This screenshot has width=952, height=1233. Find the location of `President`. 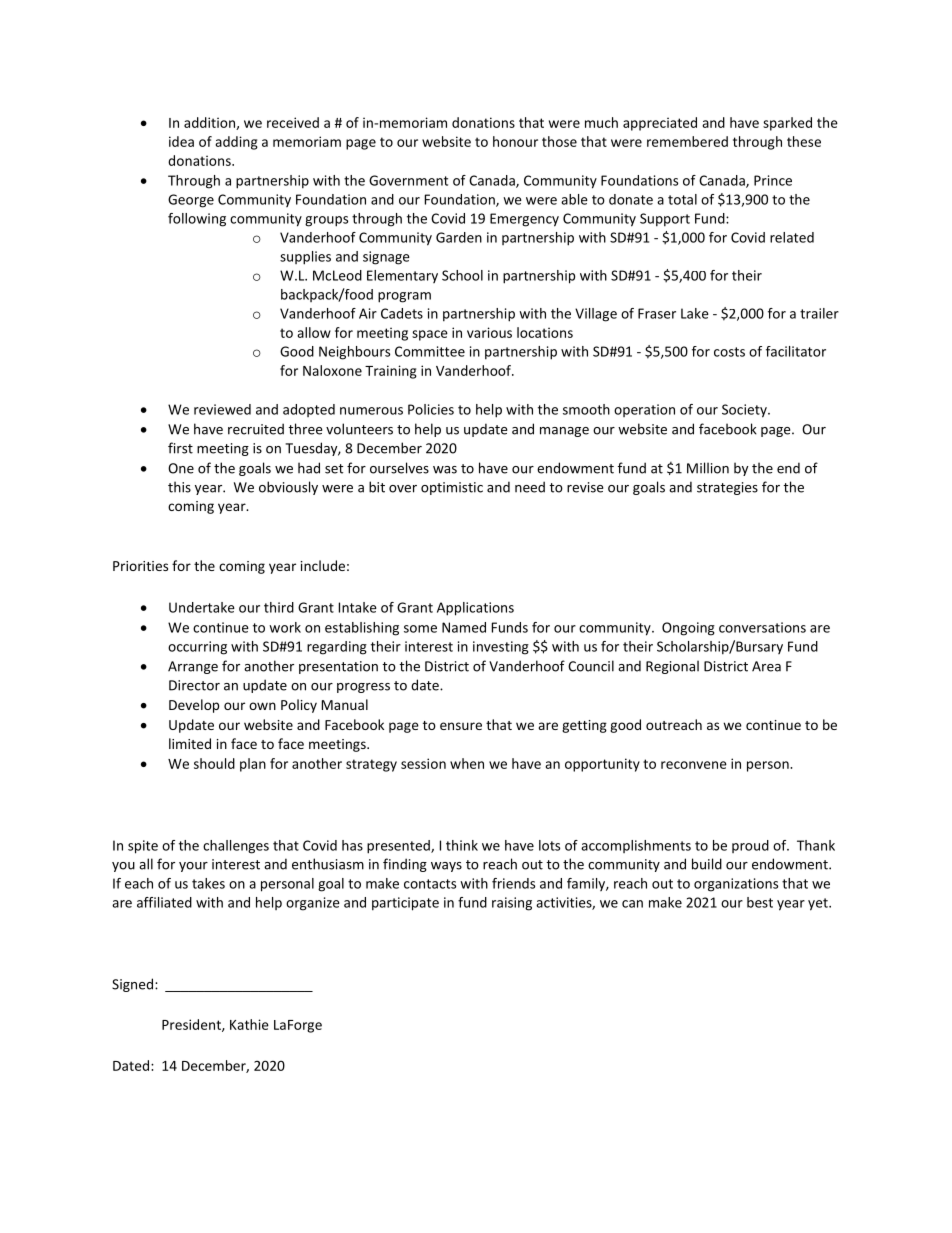

President is located at coordinates (192, 1025).
